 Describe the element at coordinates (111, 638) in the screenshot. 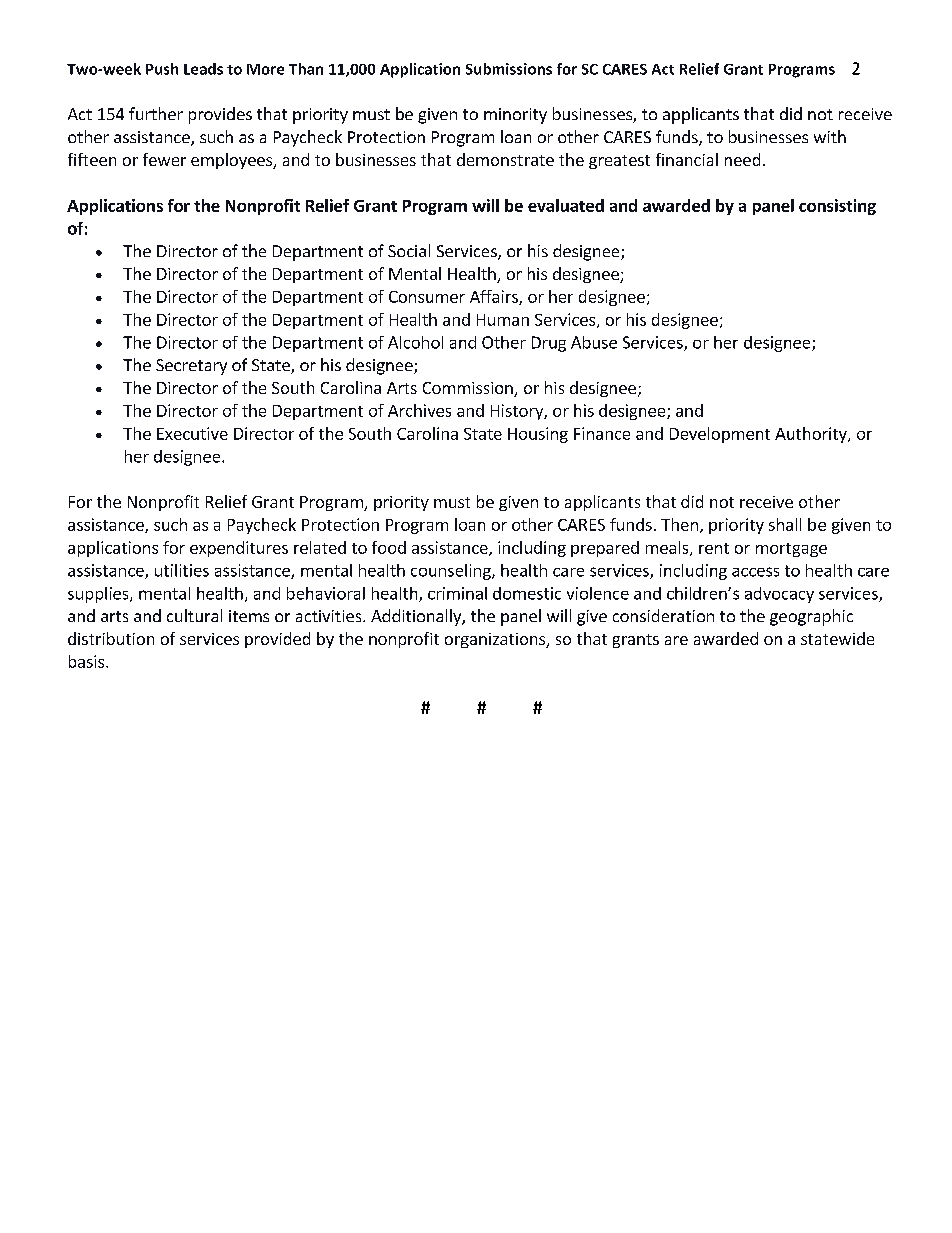

I see `distribution` at that location.
